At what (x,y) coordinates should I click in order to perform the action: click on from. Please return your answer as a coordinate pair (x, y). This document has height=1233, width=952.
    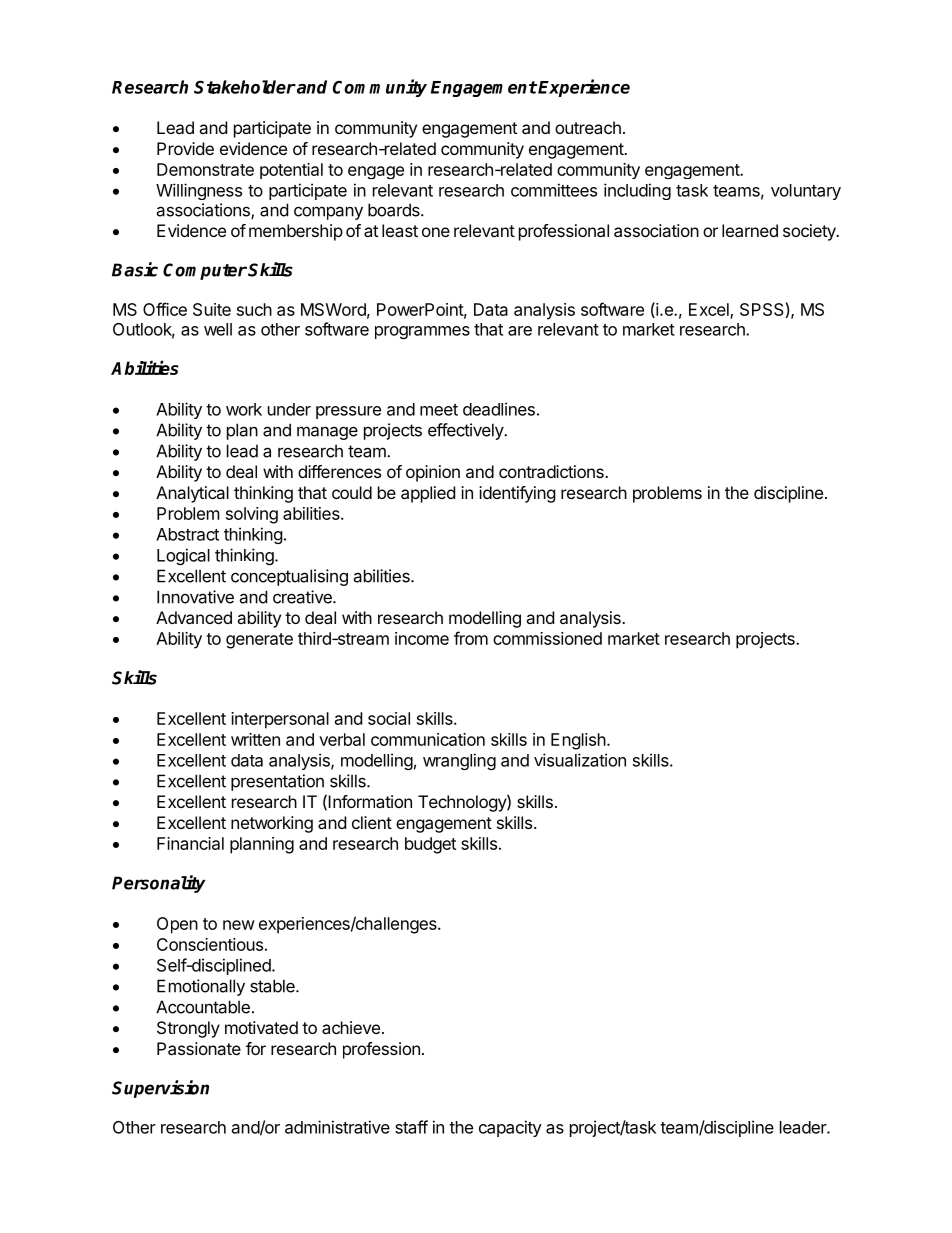
    Looking at the image, I should click on (471, 638).
